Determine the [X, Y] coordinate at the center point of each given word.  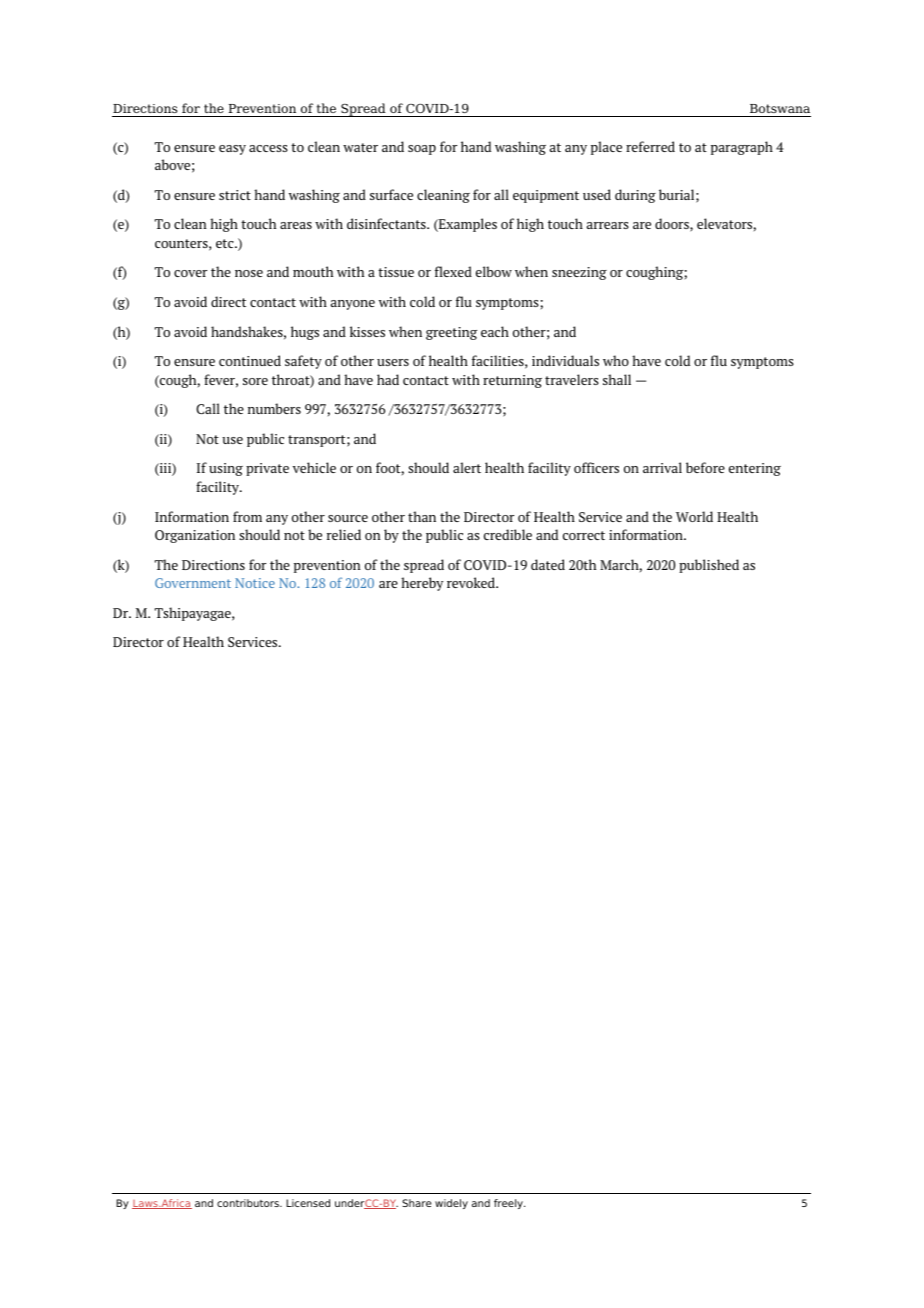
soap [422, 150]
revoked [472, 582]
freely [509, 1204]
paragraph [742, 148]
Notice [255, 583]
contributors [249, 1203]
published [709, 566]
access [268, 148]
